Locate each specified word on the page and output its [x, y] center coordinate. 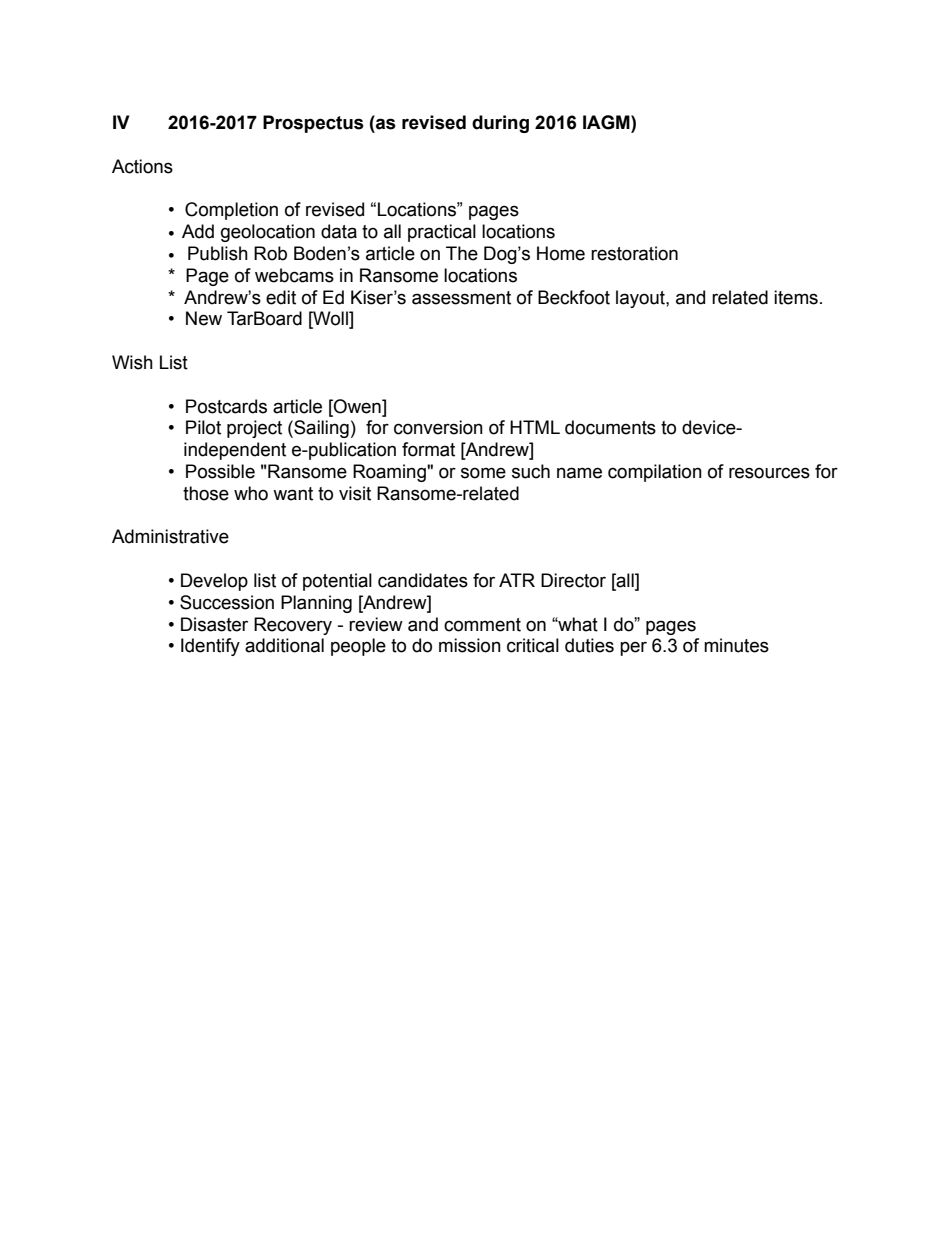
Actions [142, 166]
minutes [736, 645]
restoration [634, 253]
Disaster [214, 624]
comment [482, 625]
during [500, 124]
